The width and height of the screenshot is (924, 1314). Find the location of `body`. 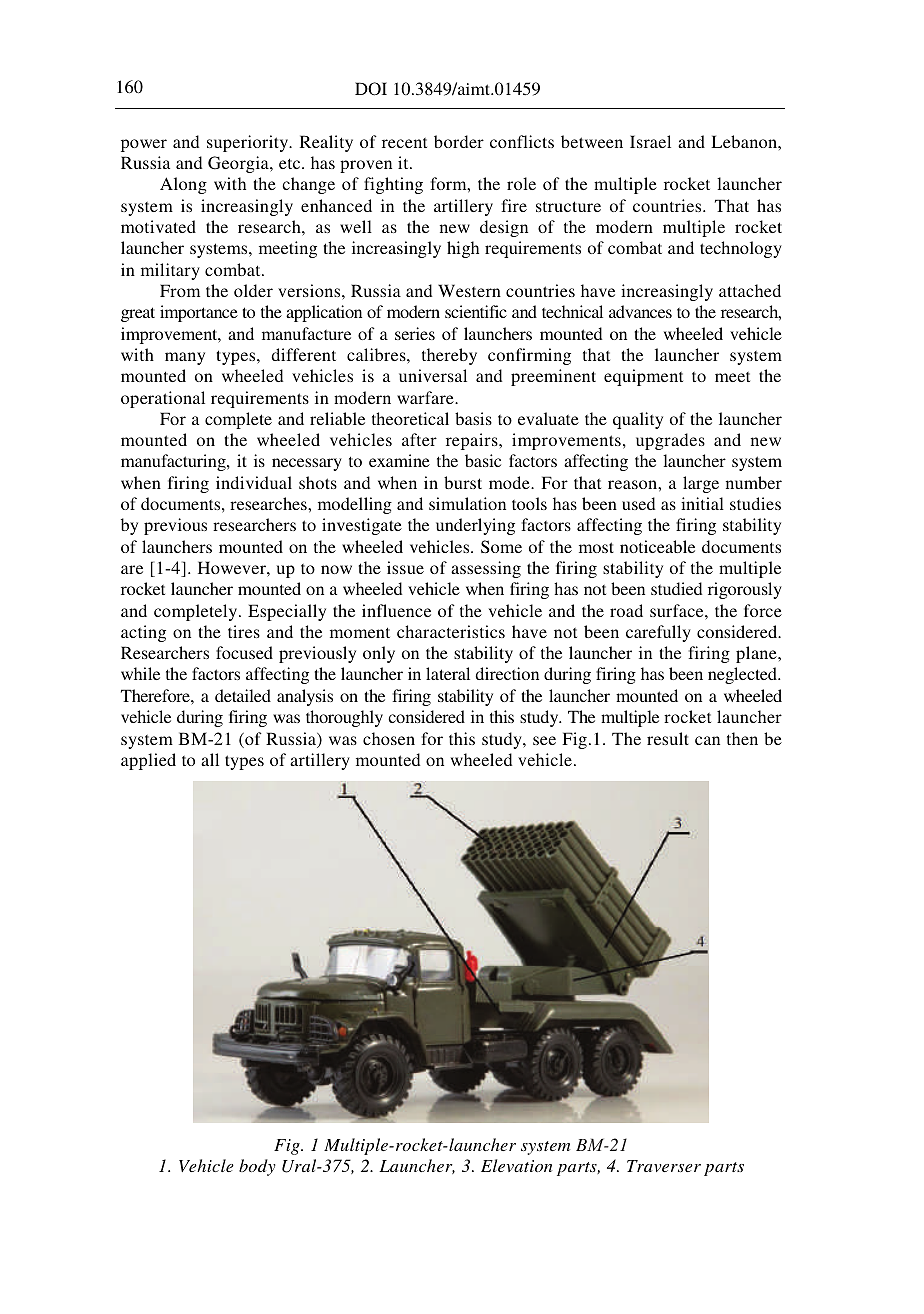

body is located at coordinates (257, 1167).
